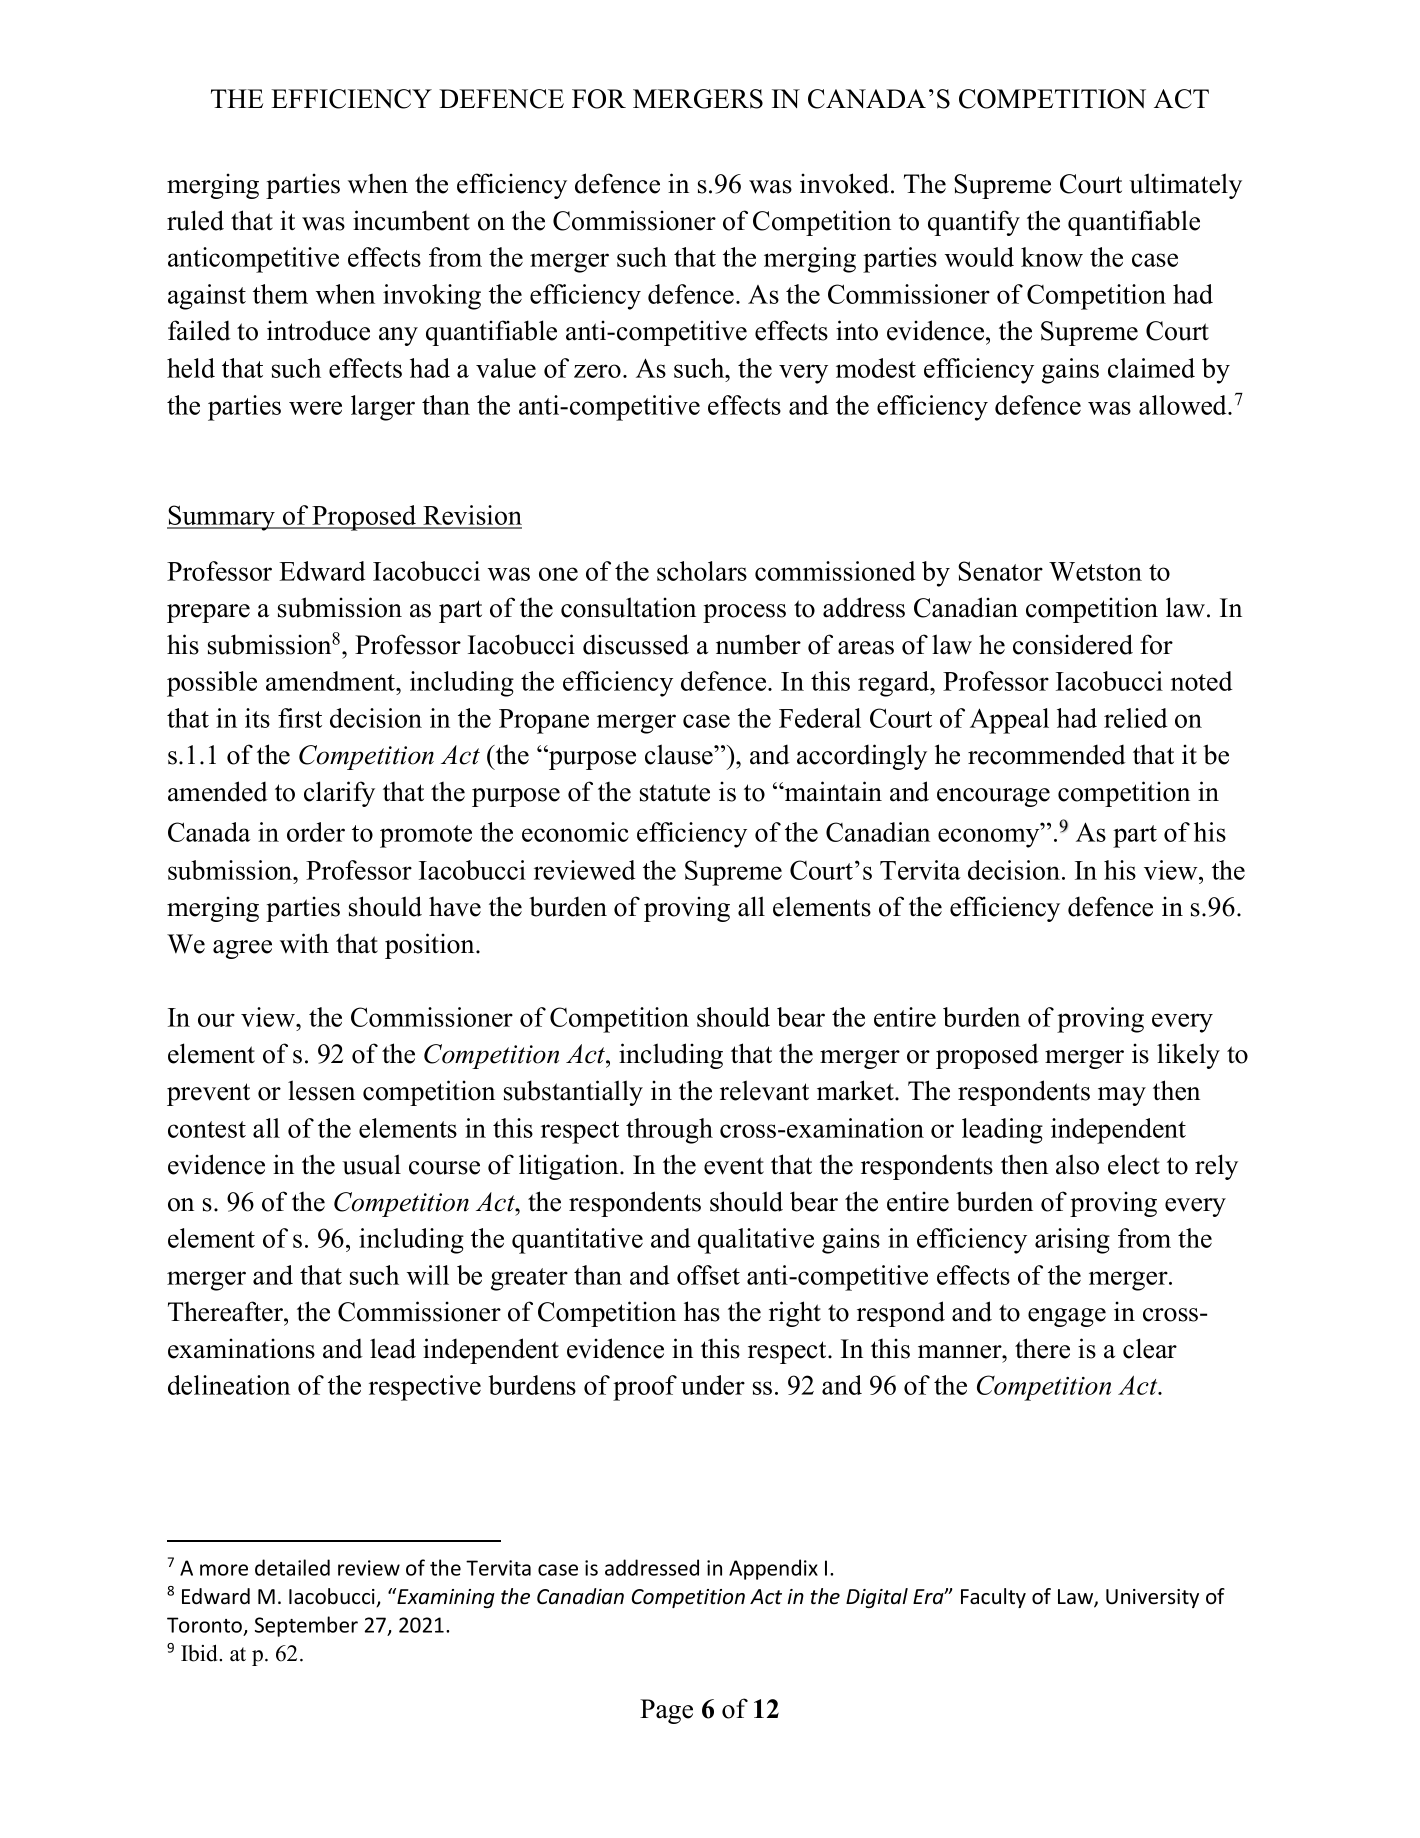 Image resolution: width=1420 pixels, height=1838 pixels. What do you see at coordinates (306, 1626) in the document?
I see `September` at bounding box center [306, 1626].
